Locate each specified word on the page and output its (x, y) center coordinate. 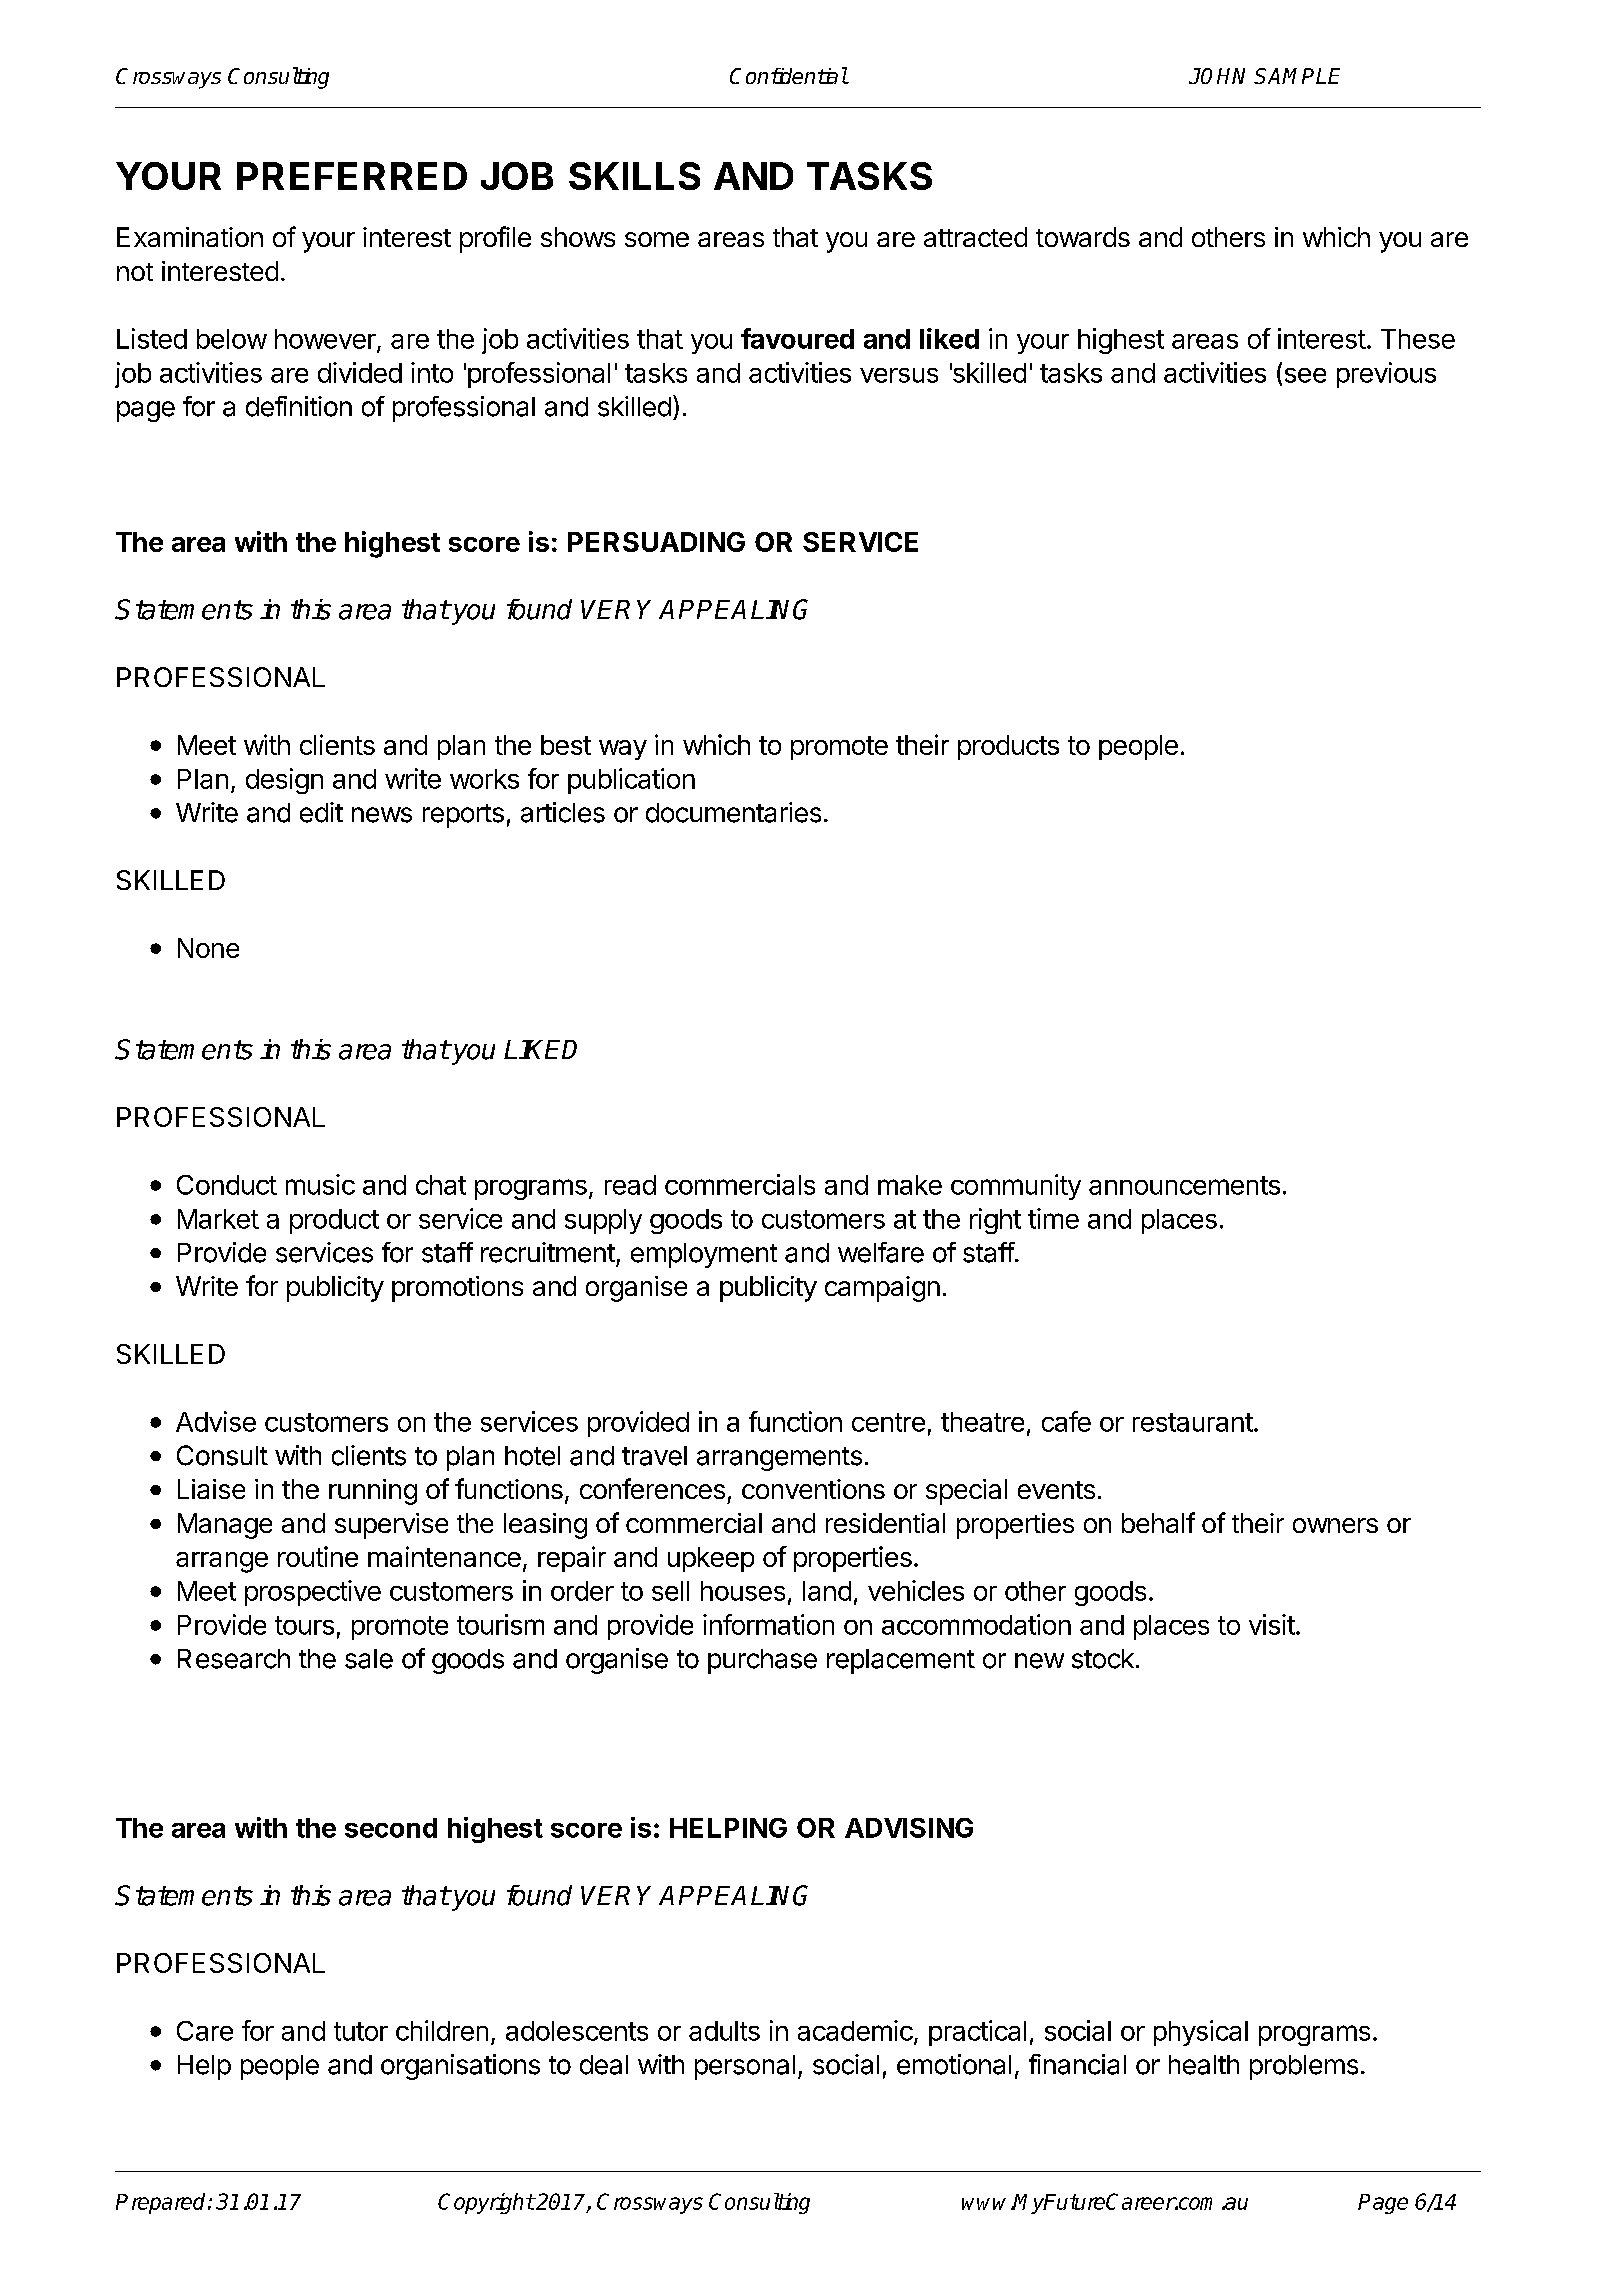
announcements (1184, 1185)
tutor (361, 2031)
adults (724, 2031)
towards (1083, 237)
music (320, 1184)
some (657, 239)
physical (1201, 2033)
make (910, 1185)
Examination (190, 237)
